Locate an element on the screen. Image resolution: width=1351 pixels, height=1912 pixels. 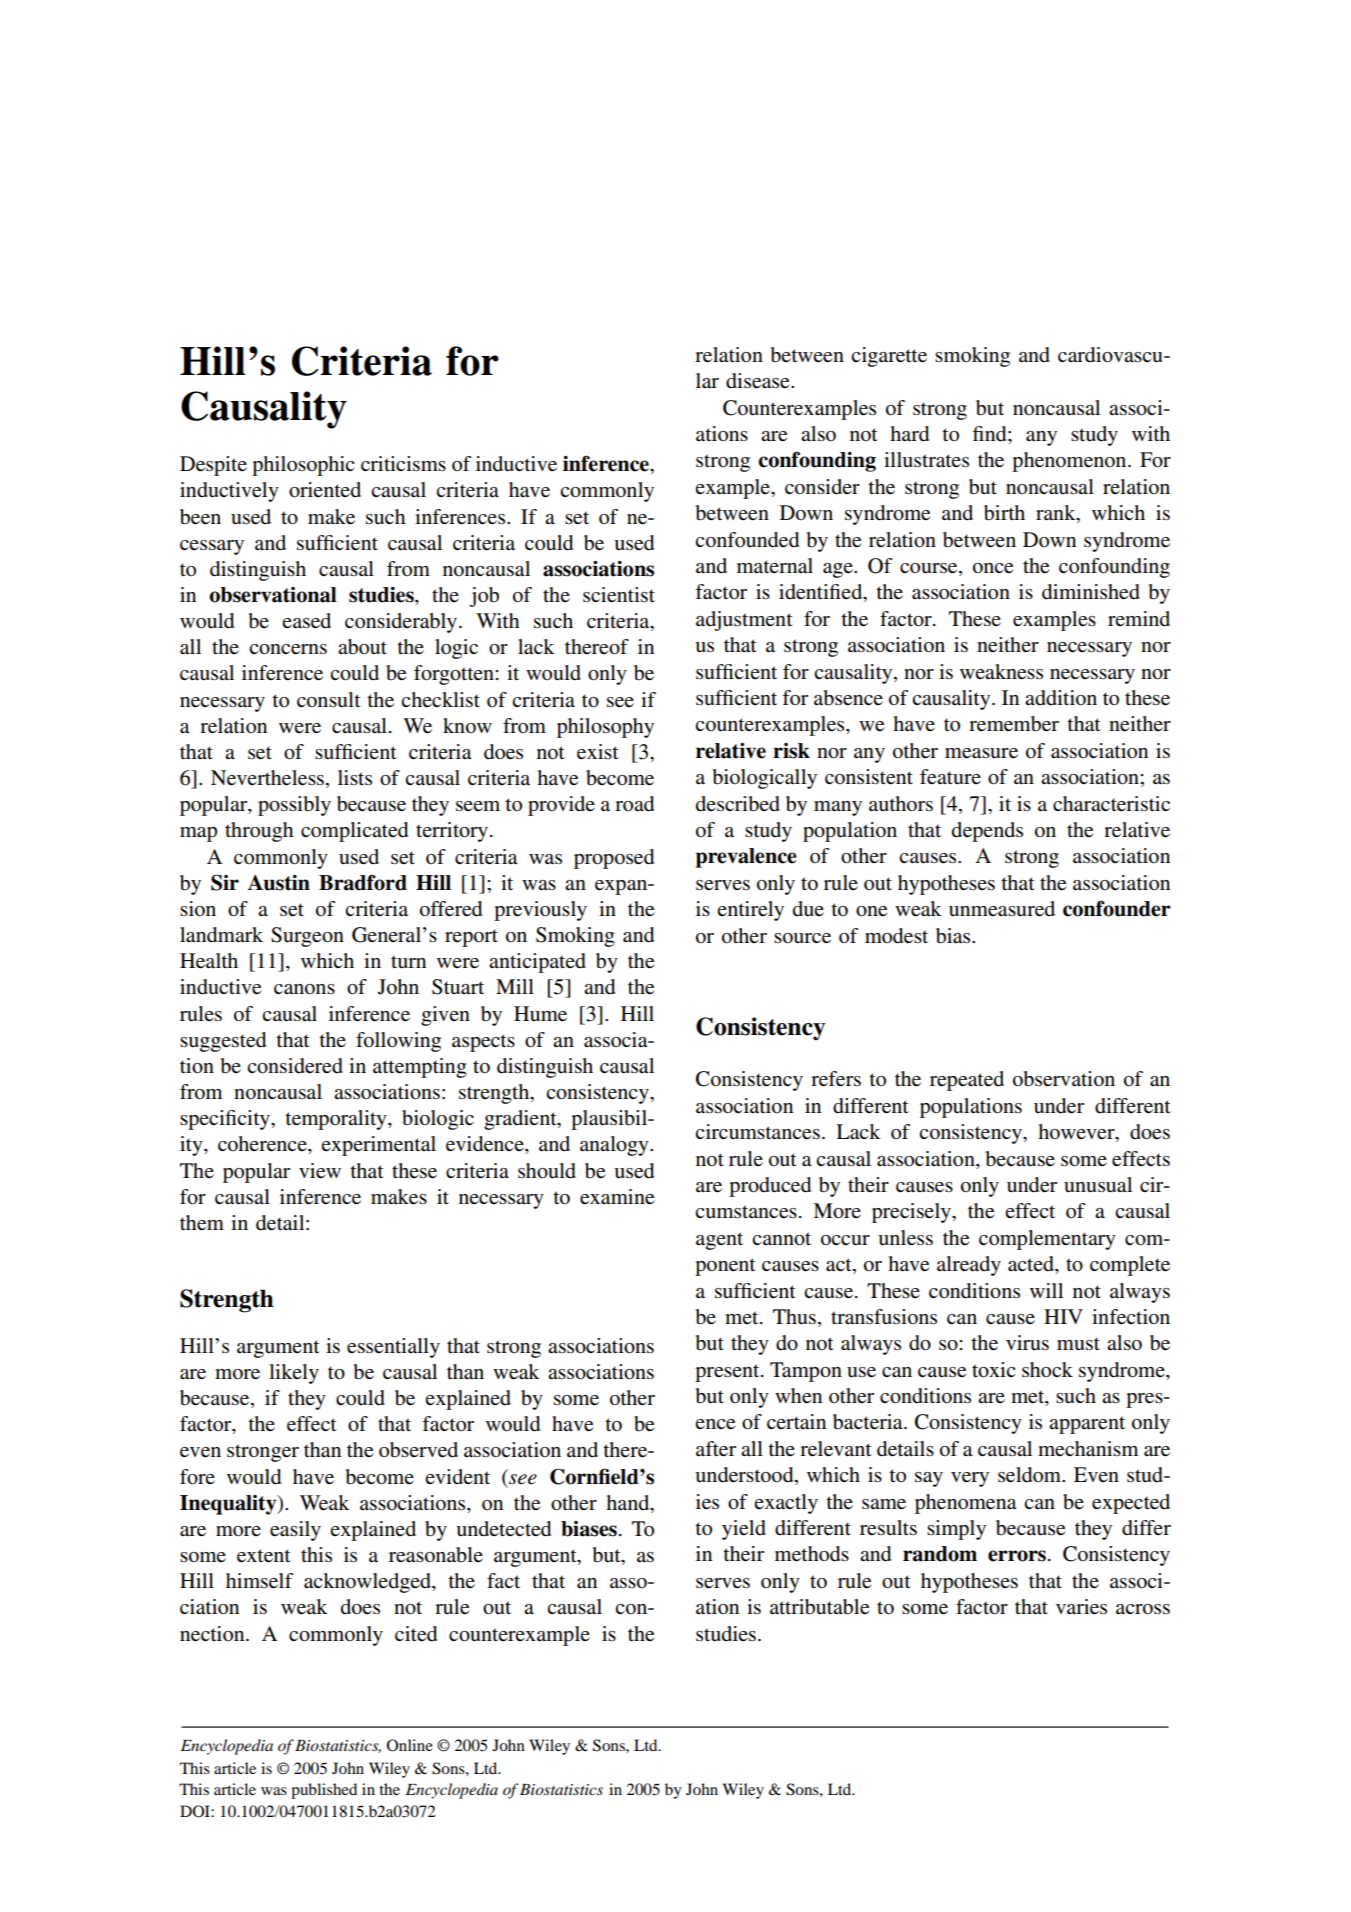
confounded is located at coordinates (747, 540).
